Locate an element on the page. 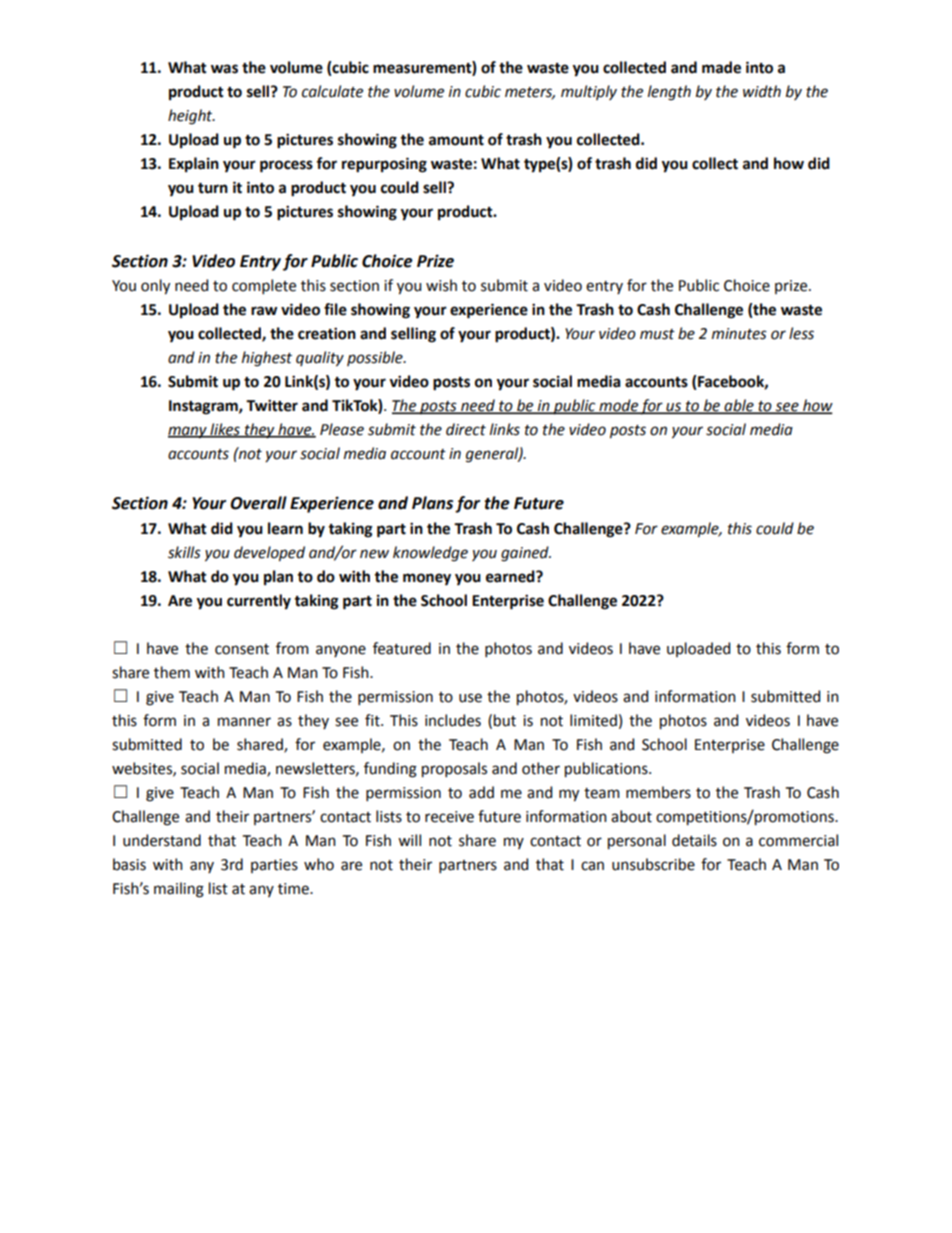 The height and width of the image is (1233, 952). direct is located at coordinates (466, 429).
